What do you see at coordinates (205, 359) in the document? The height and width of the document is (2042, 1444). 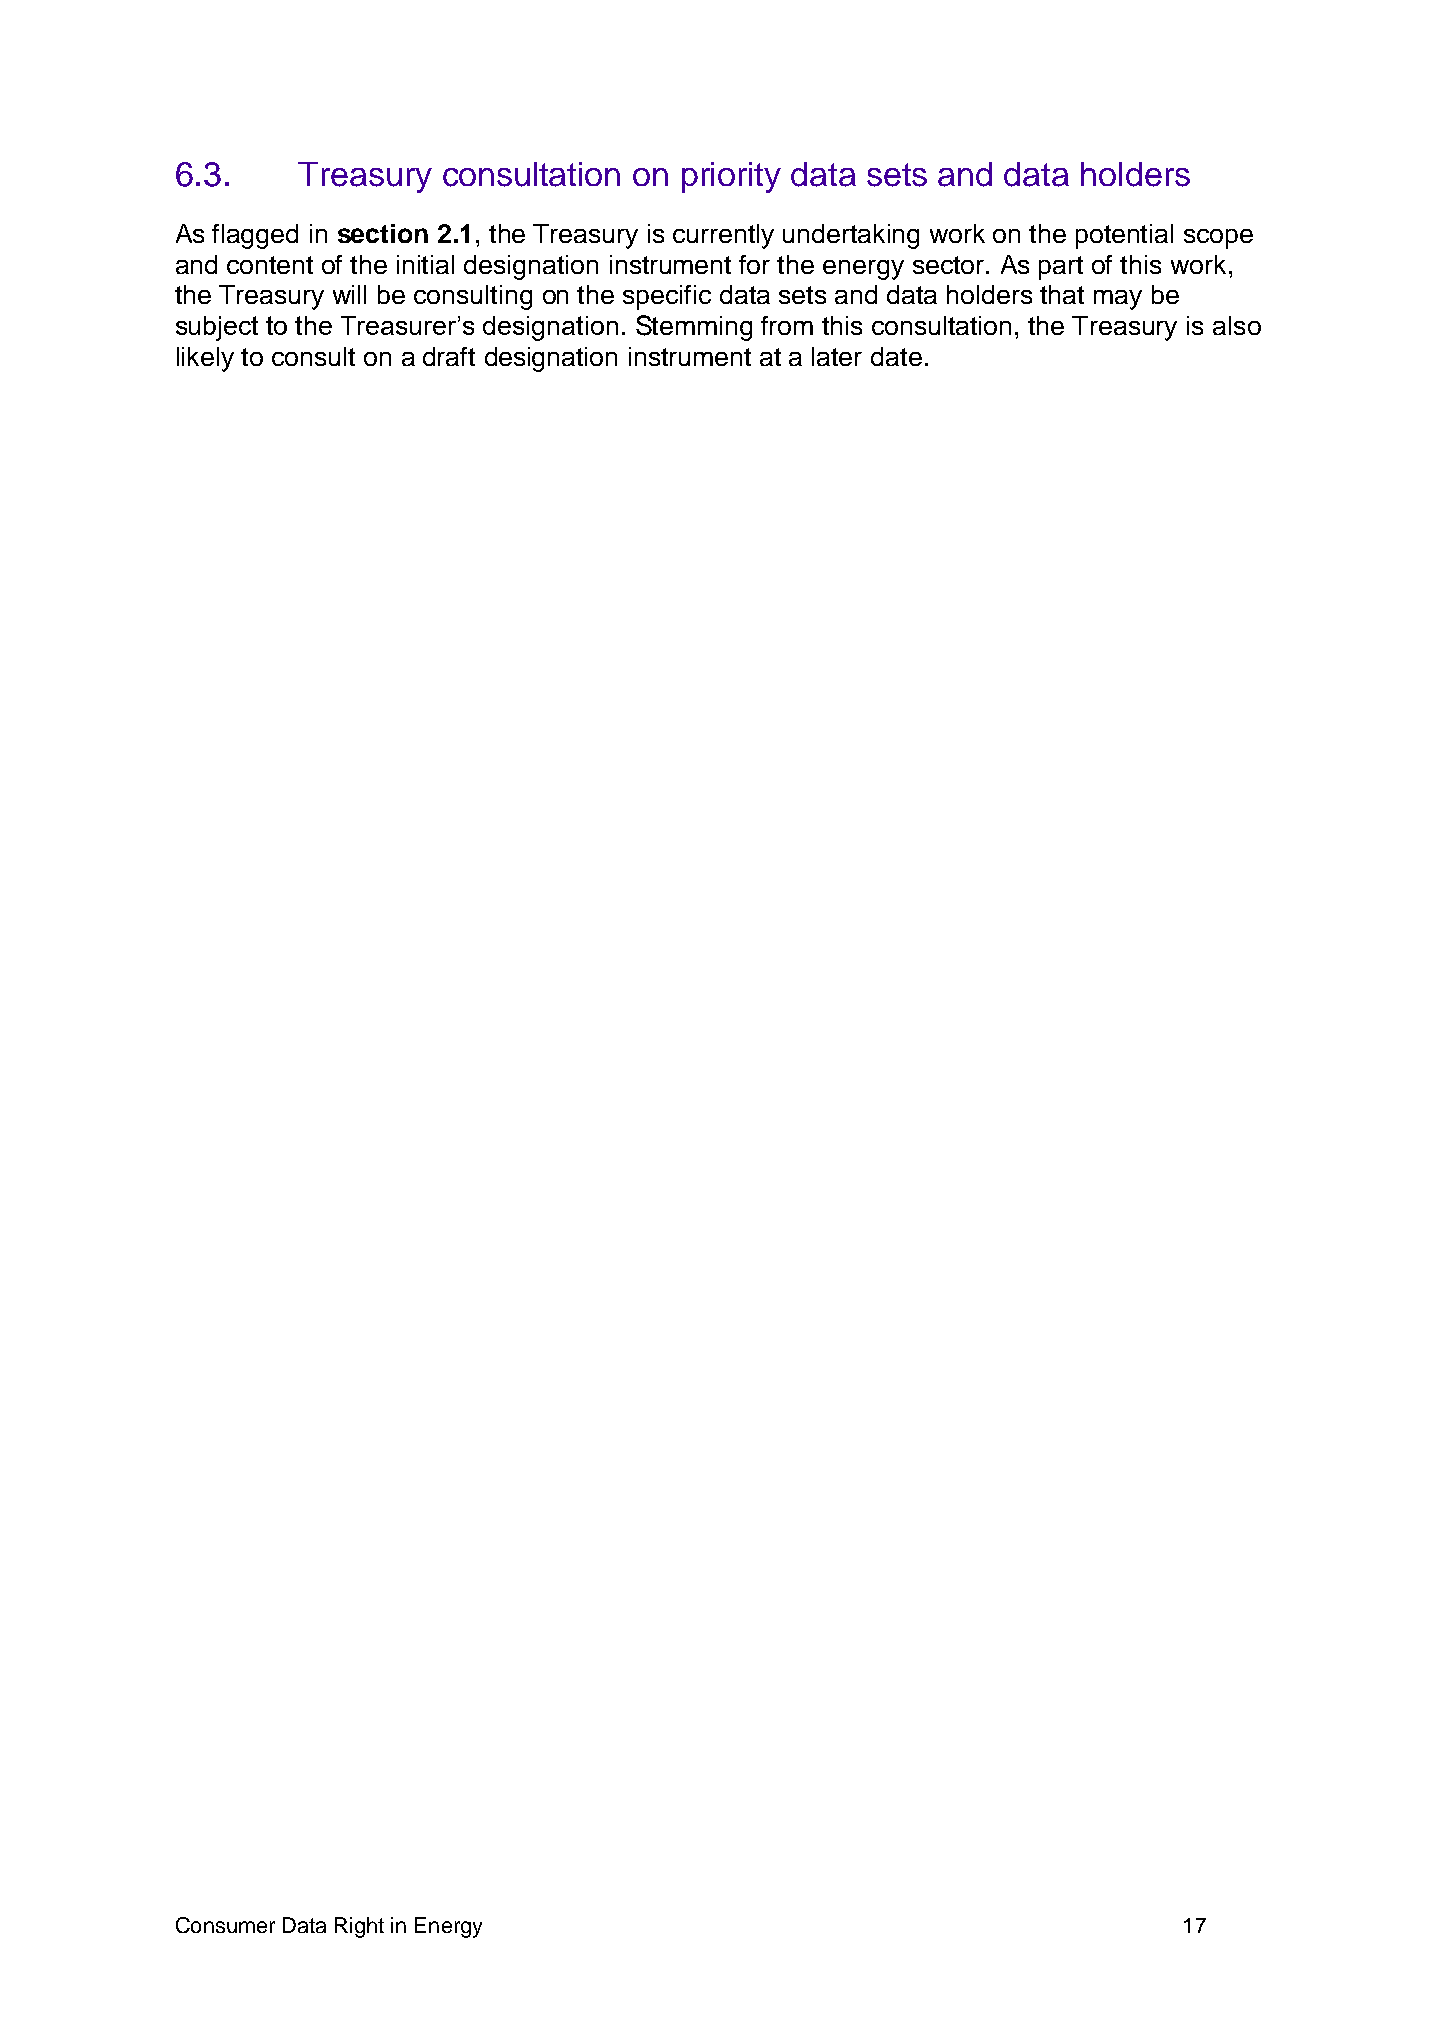 I see `likely` at bounding box center [205, 359].
